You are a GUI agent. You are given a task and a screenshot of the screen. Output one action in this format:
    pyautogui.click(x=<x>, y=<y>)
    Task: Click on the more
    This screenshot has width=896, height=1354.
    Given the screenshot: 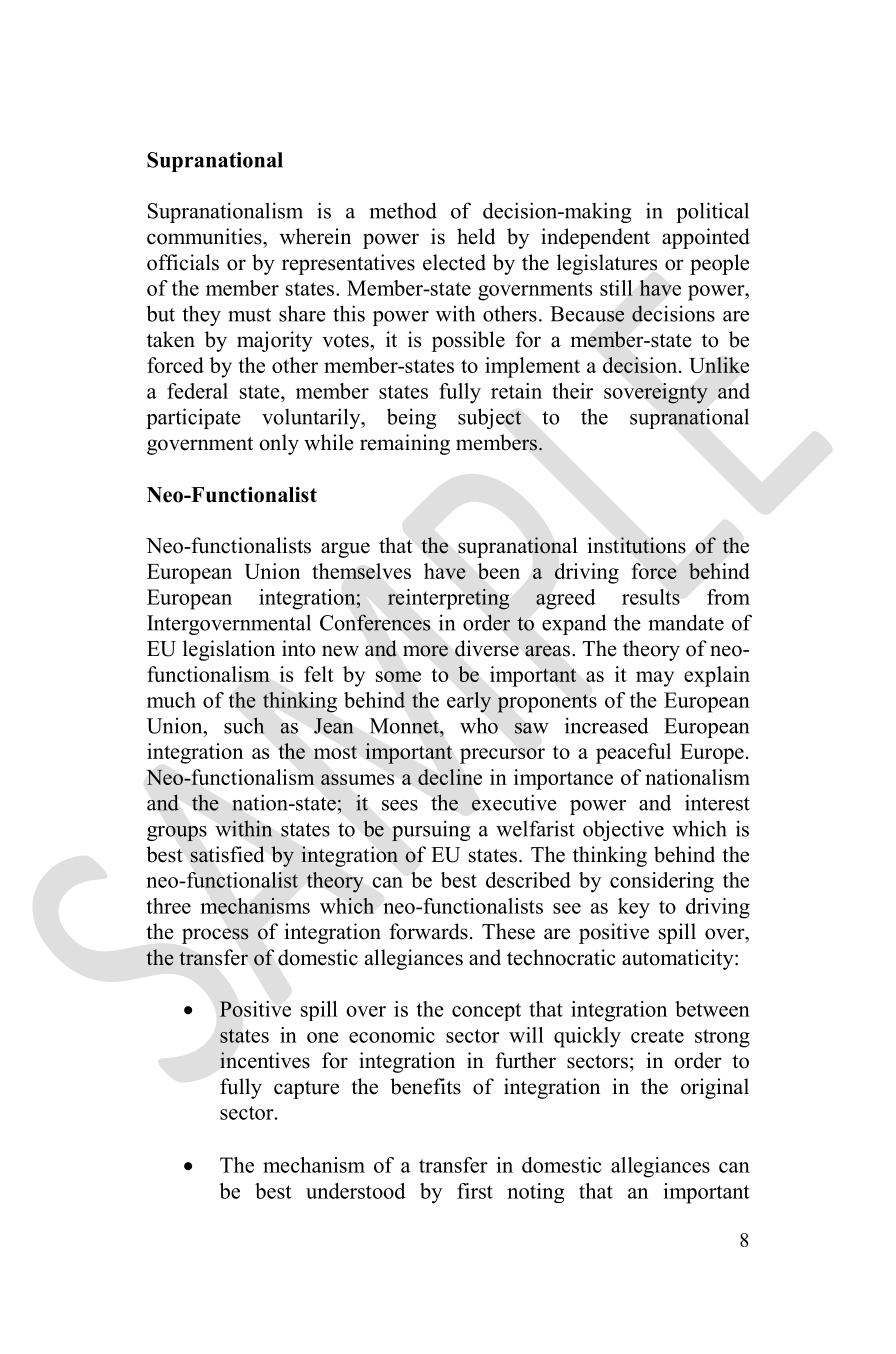 What is the action you would take?
    pyautogui.click(x=425, y=651)
